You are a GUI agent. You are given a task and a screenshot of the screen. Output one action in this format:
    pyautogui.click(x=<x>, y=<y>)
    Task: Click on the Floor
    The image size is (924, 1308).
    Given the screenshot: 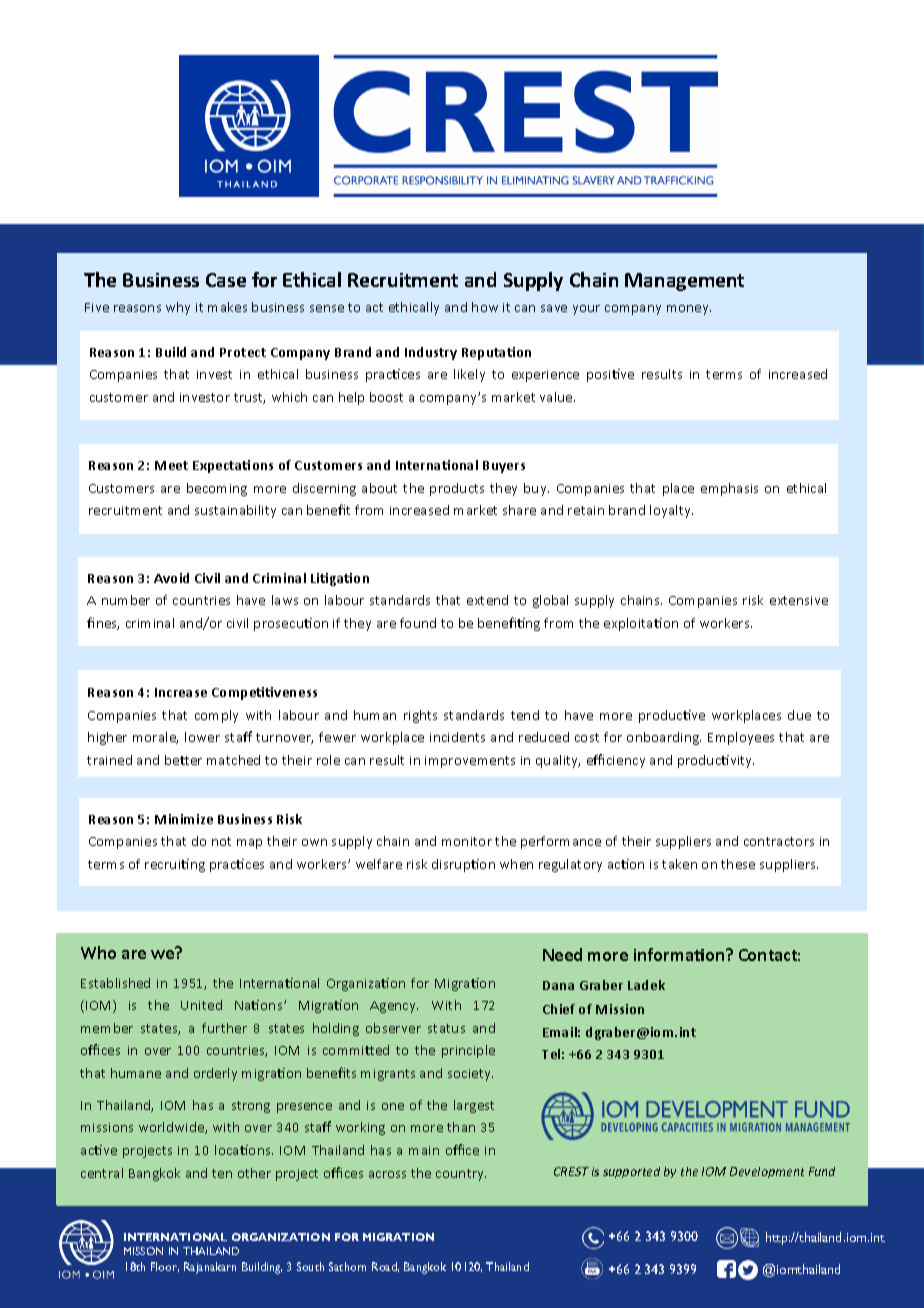 What is the action you would take?
    pyautogui.click(x=165, y=1267)
